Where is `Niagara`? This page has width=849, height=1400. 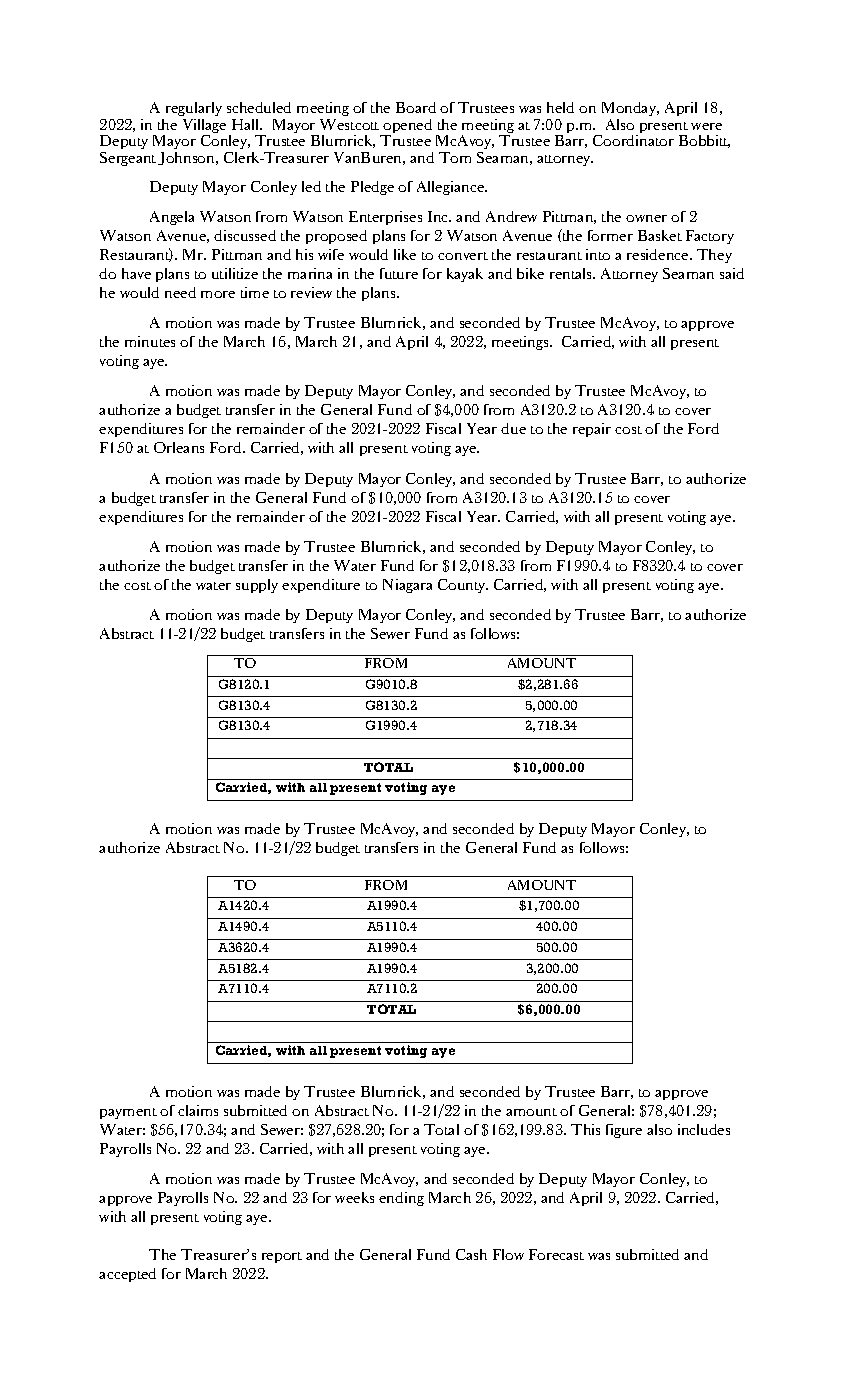
Niagara is located at coordinates (407, 586).
